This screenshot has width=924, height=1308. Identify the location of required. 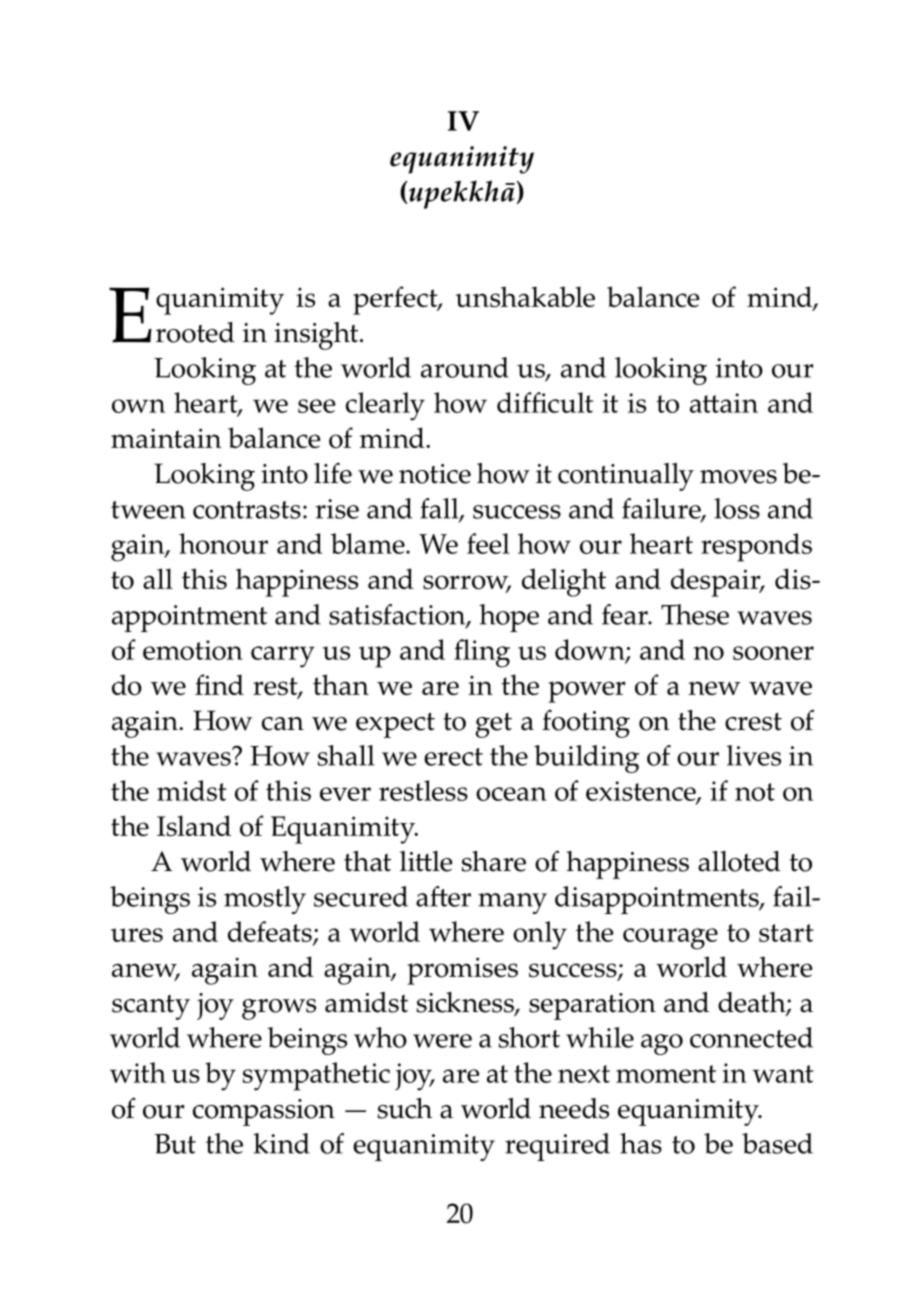
(557, 1147).
